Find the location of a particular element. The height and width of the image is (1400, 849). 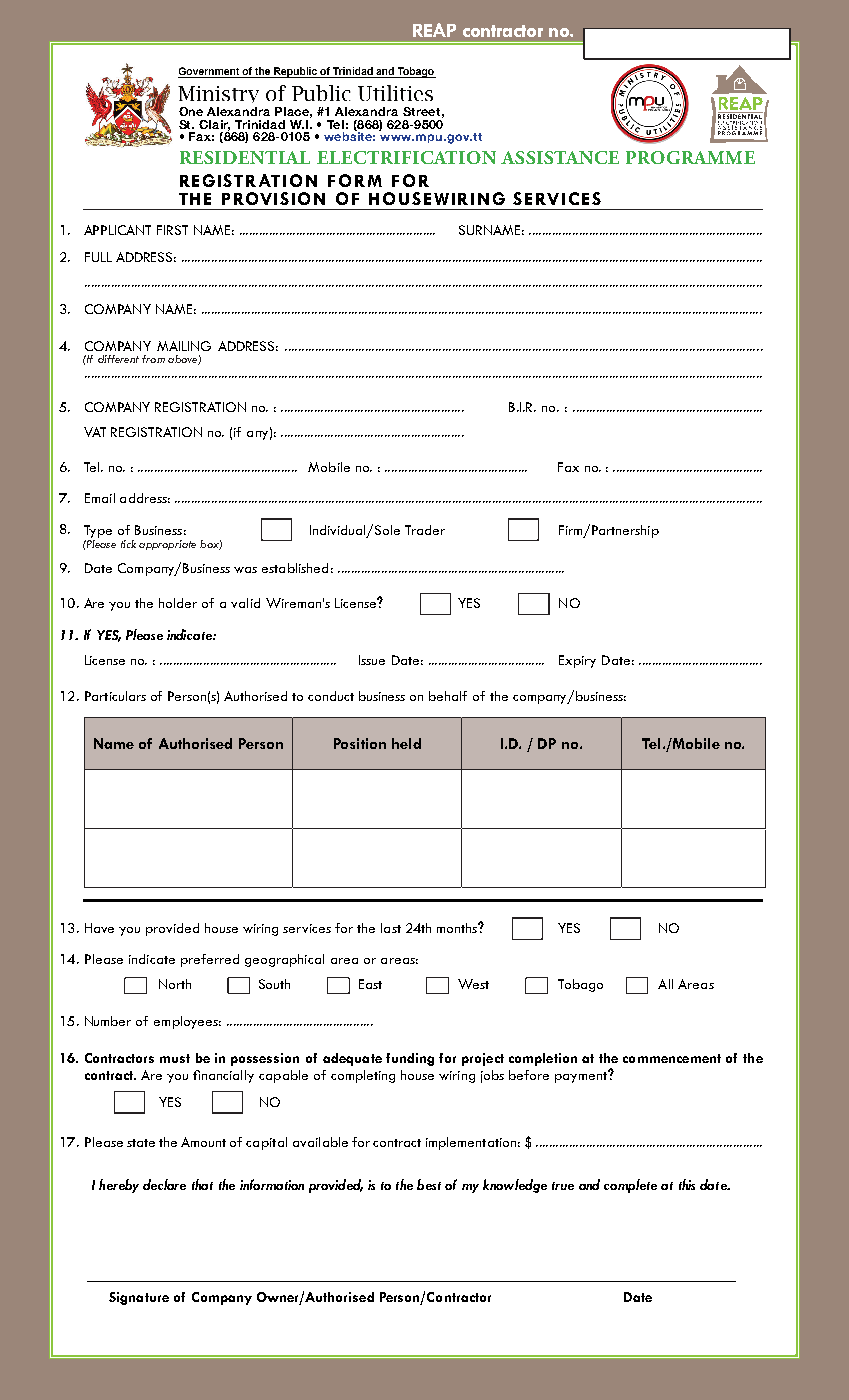

REAP is located at coordinates (434, 30).
